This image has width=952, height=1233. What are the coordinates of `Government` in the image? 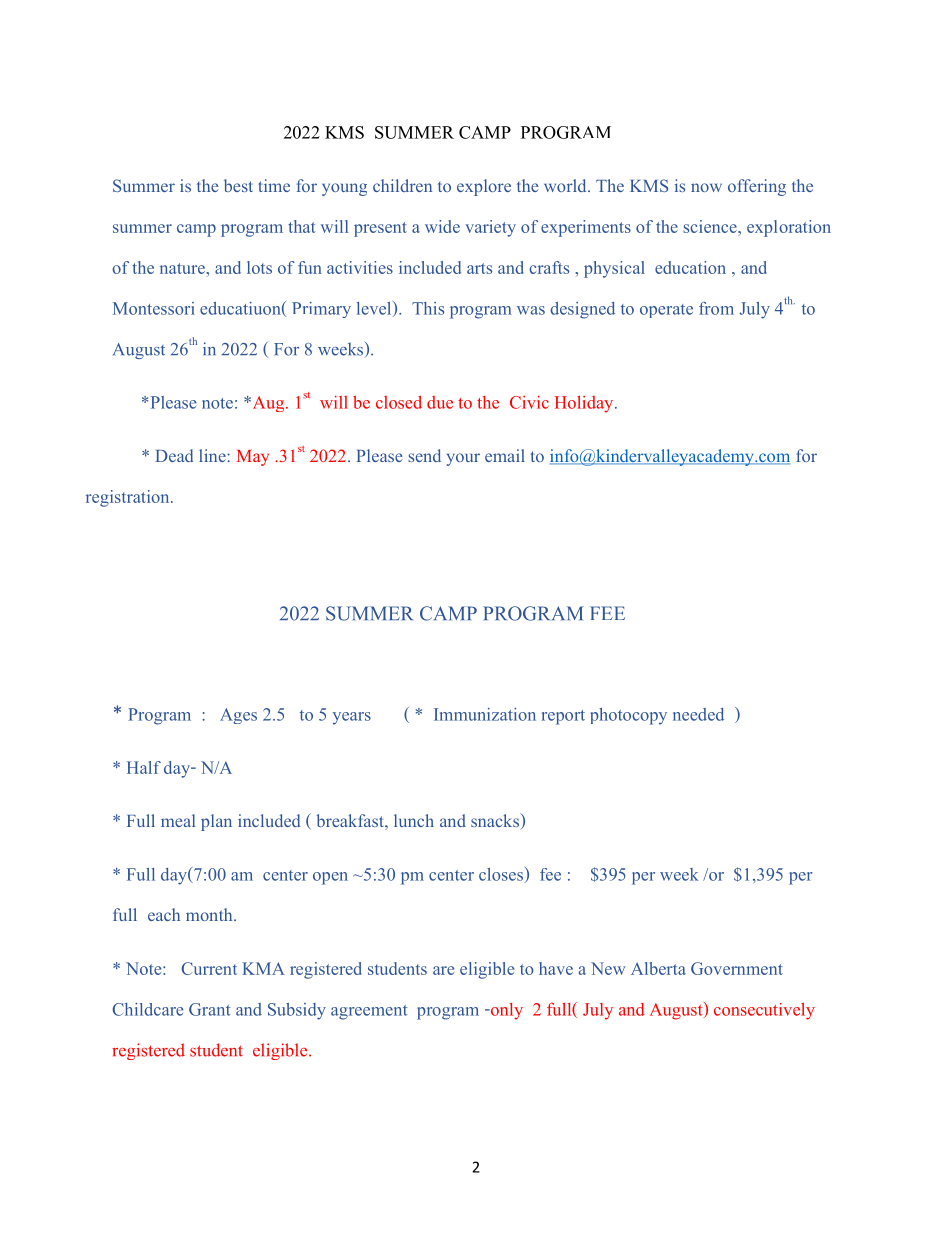 It's located at (737, 968).
